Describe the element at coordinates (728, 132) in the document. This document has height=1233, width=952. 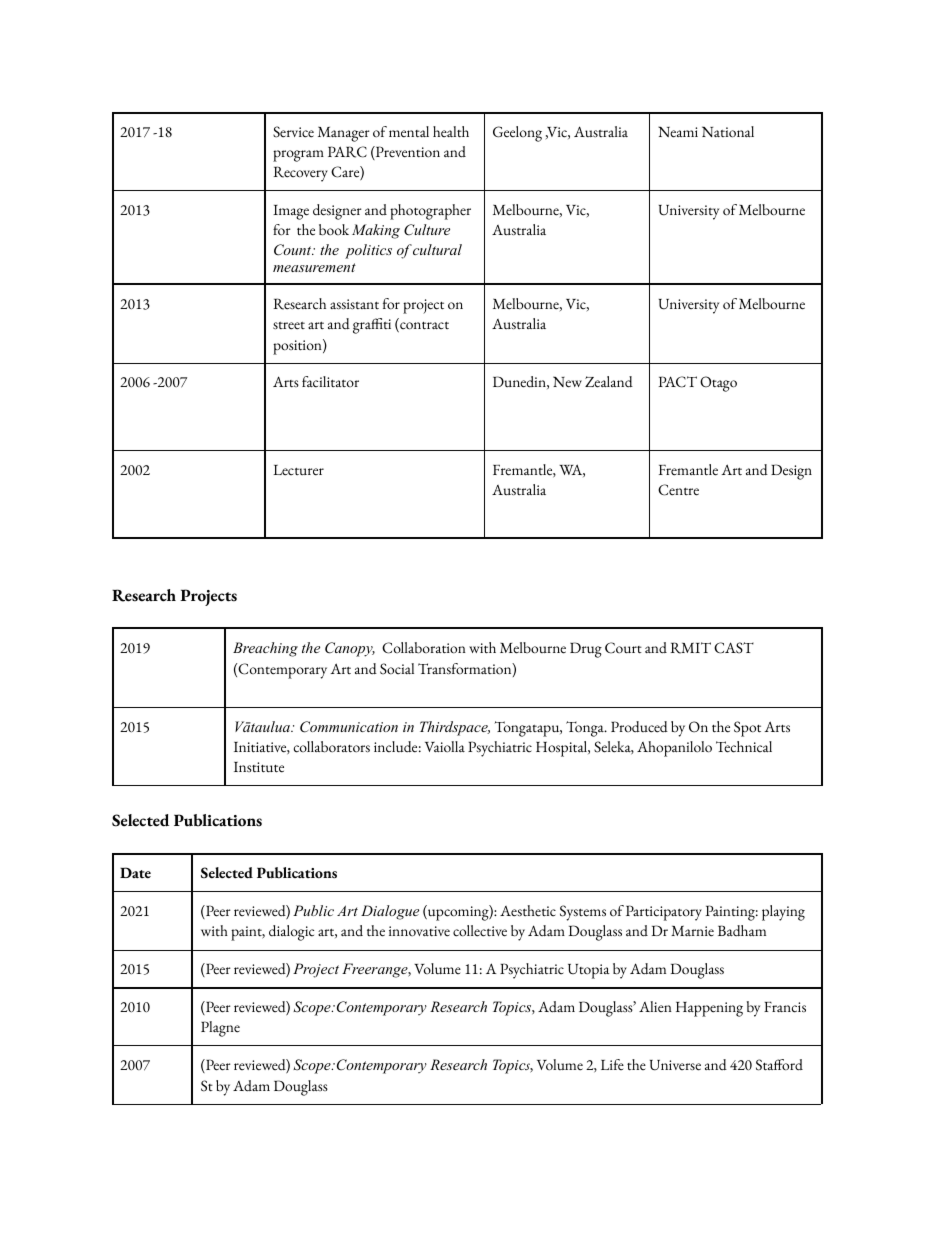
I see `National` at that location.
